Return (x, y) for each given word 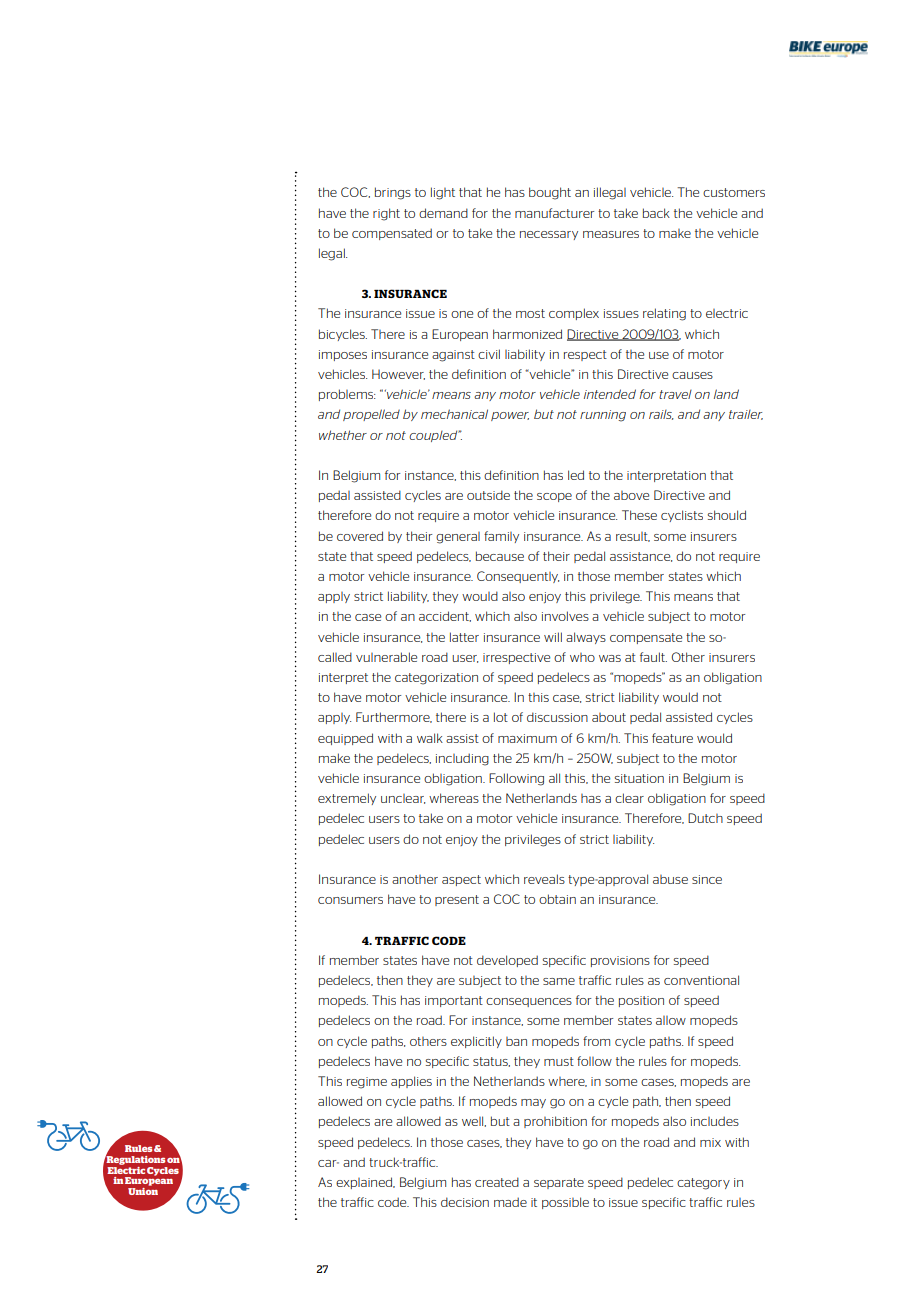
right (386, 214)
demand (443, 213)
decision (465, 1202)
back (656, 213)
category (703, 1184)
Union (143, 1191)
